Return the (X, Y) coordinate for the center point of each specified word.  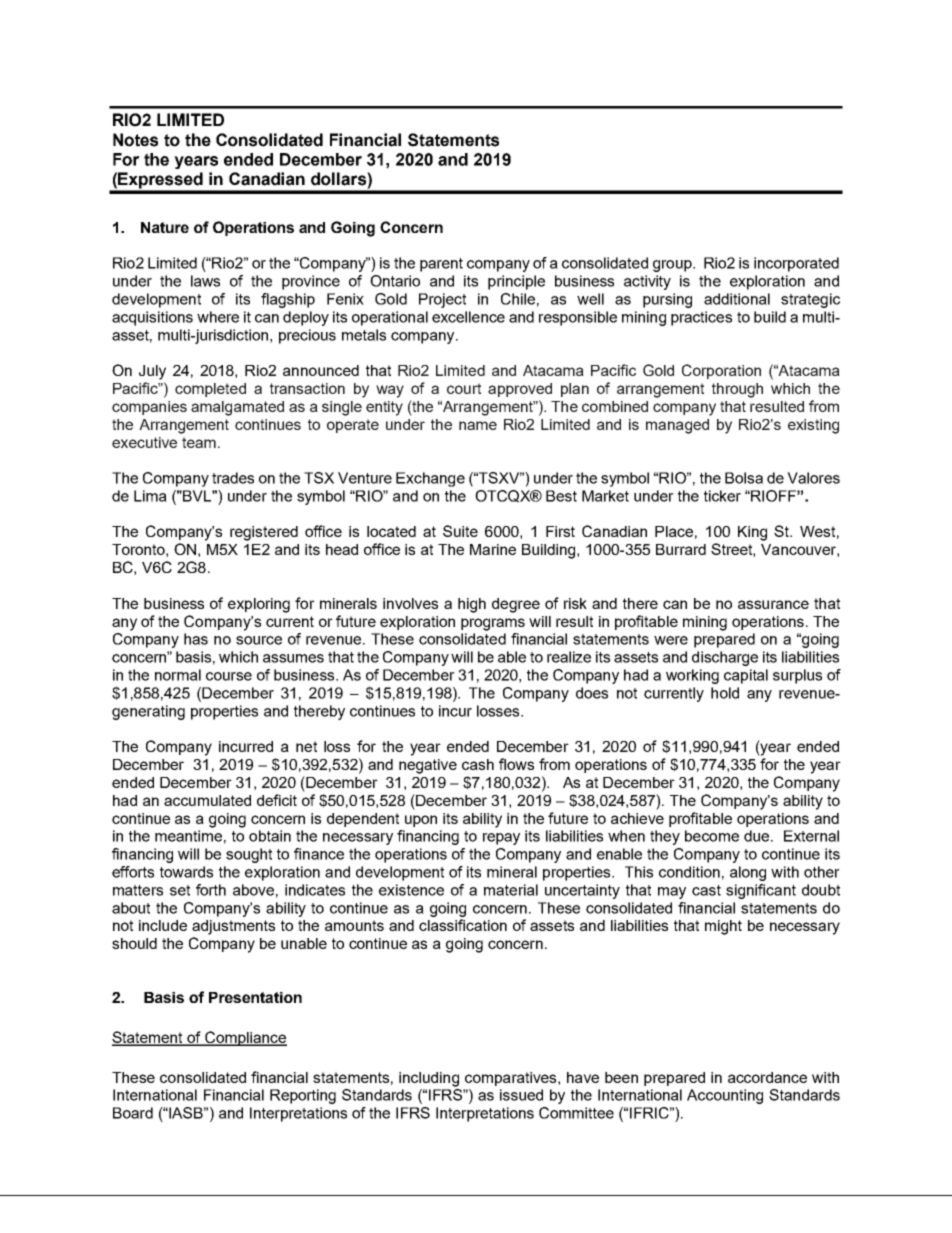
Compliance (245, 1038)
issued (521, 1095)
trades (233, 478)
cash (478, 764)
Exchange (430, 479)
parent (441, 265)
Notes (135, 140)
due (758, 836)
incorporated (796, 264)
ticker (722, 496)
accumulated (207, 800)
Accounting (725, 1096)
